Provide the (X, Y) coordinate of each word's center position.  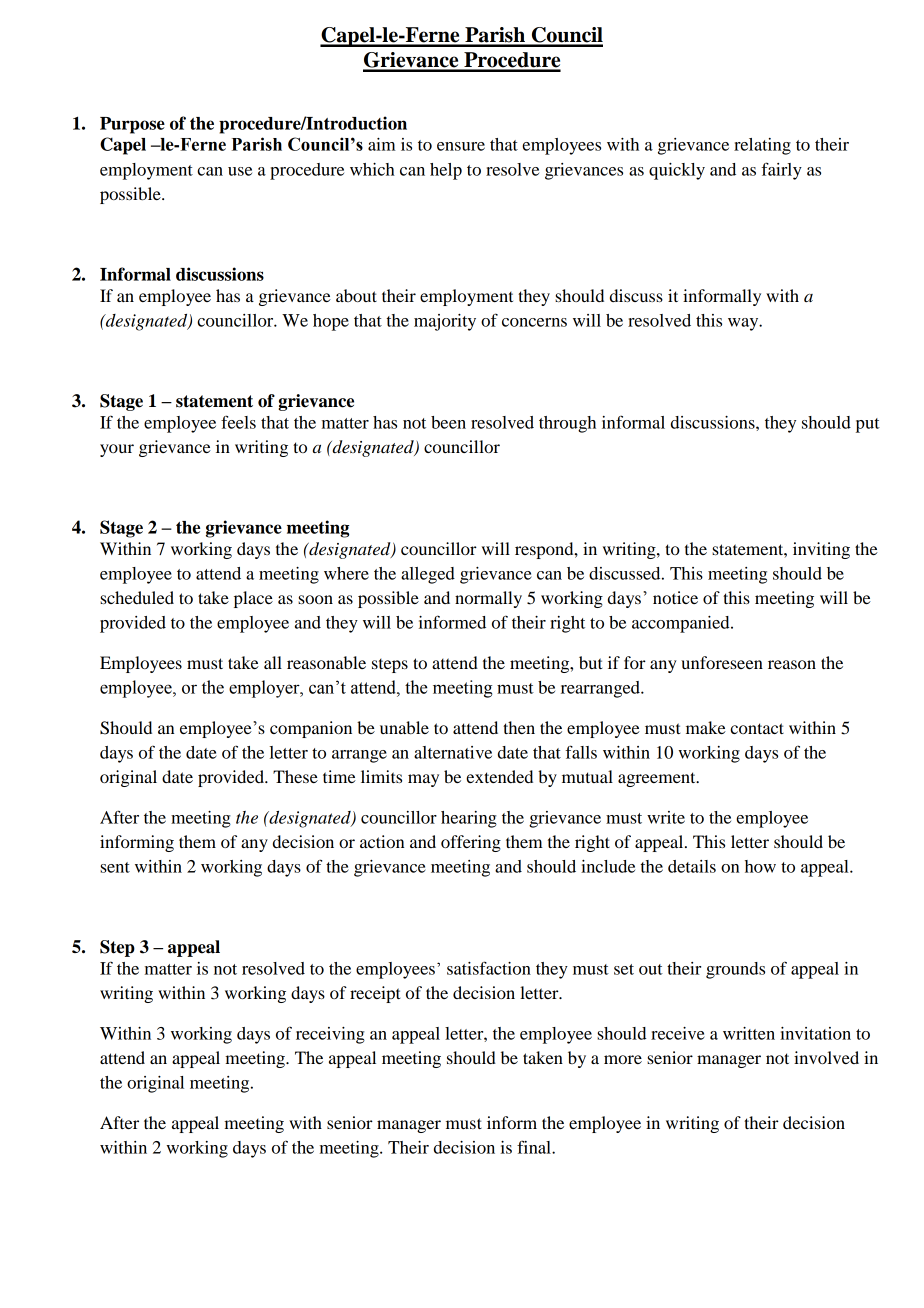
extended (499, 776)
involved (826, 1057)
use (240, 171)
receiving (330, 1035)
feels (238, 422)
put (868, 425)
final (535, 1147)
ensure (461, 146)
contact (757, 728)
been (448, 422)
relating (762, 146)
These (295, 776)
